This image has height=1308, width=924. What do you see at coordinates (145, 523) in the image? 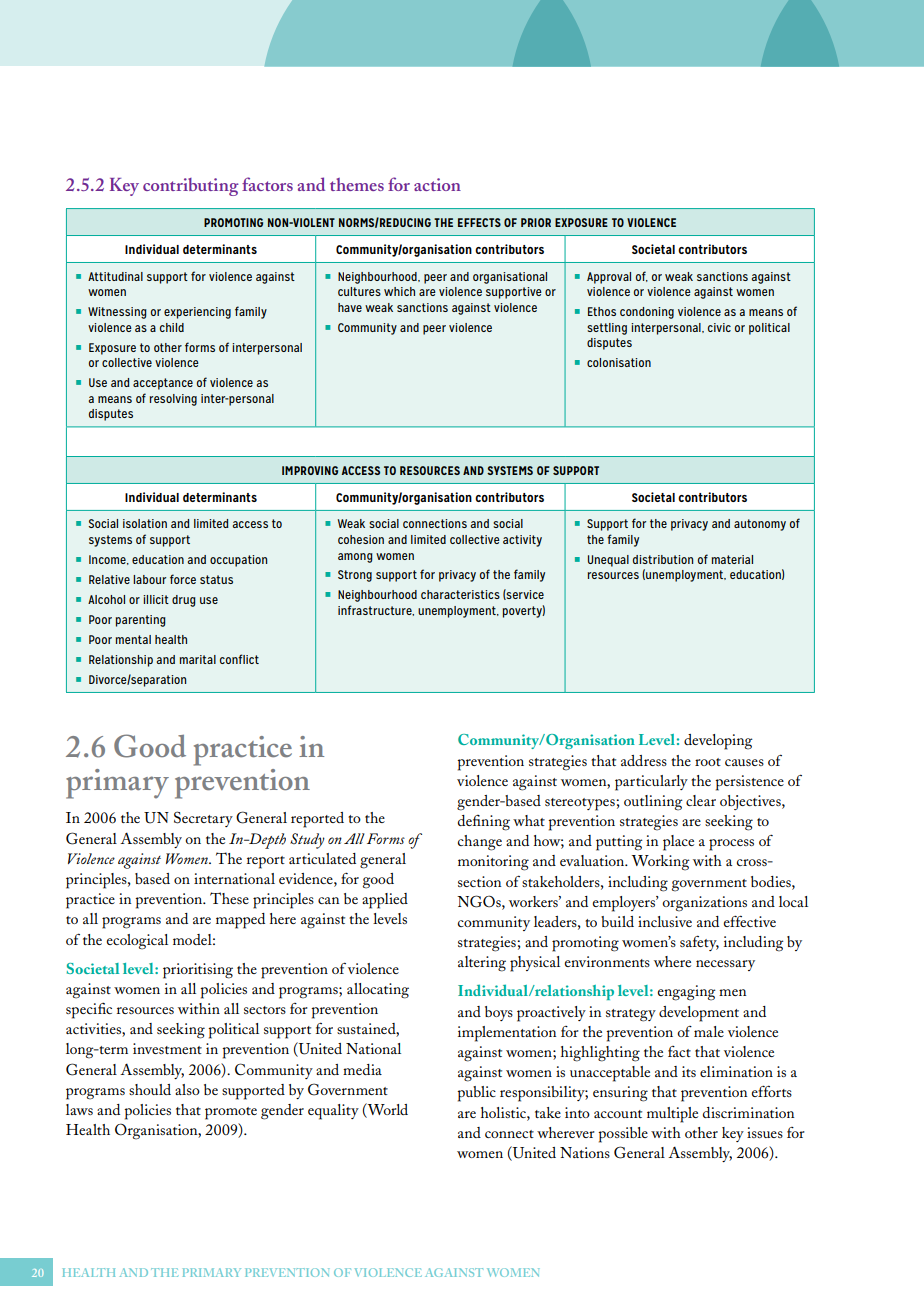
I see `isolation` at bounding box center [145, 523].
